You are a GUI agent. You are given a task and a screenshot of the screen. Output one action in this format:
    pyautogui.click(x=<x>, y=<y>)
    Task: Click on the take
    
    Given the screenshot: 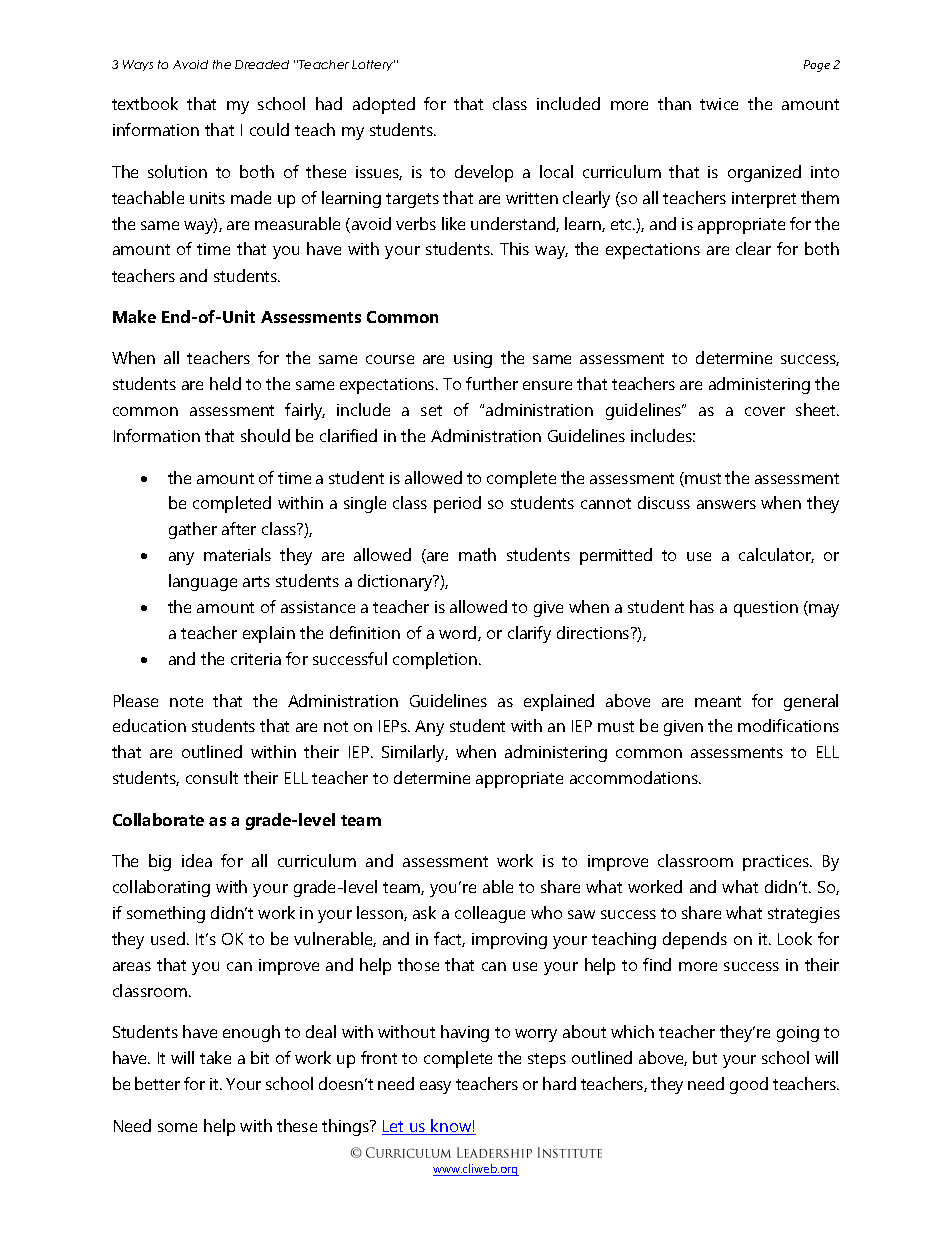 What is the action you would take?
    pyautogui.click(x=215, y=1057)
